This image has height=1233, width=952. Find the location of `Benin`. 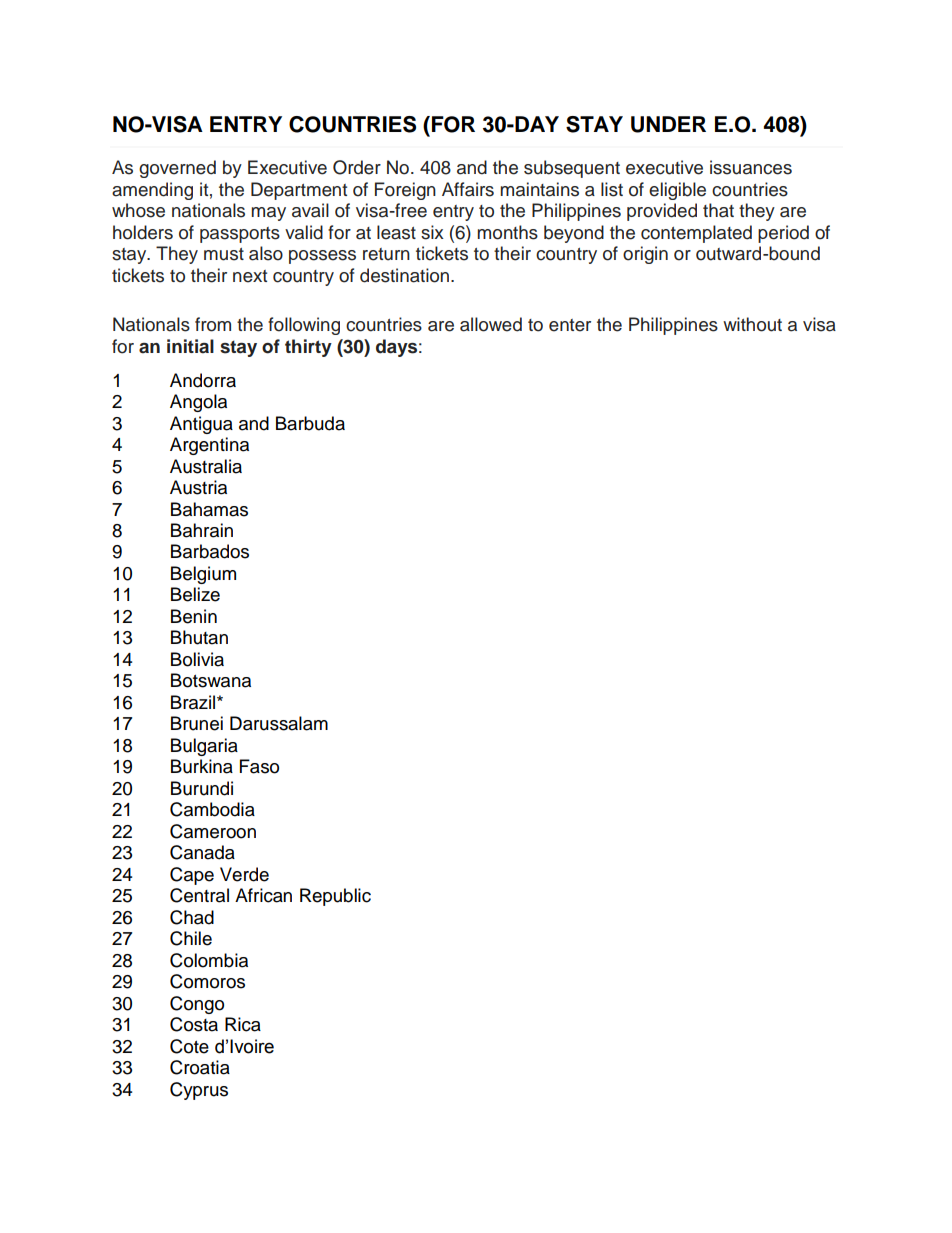

Benin is located at coordinates (194, 616).
